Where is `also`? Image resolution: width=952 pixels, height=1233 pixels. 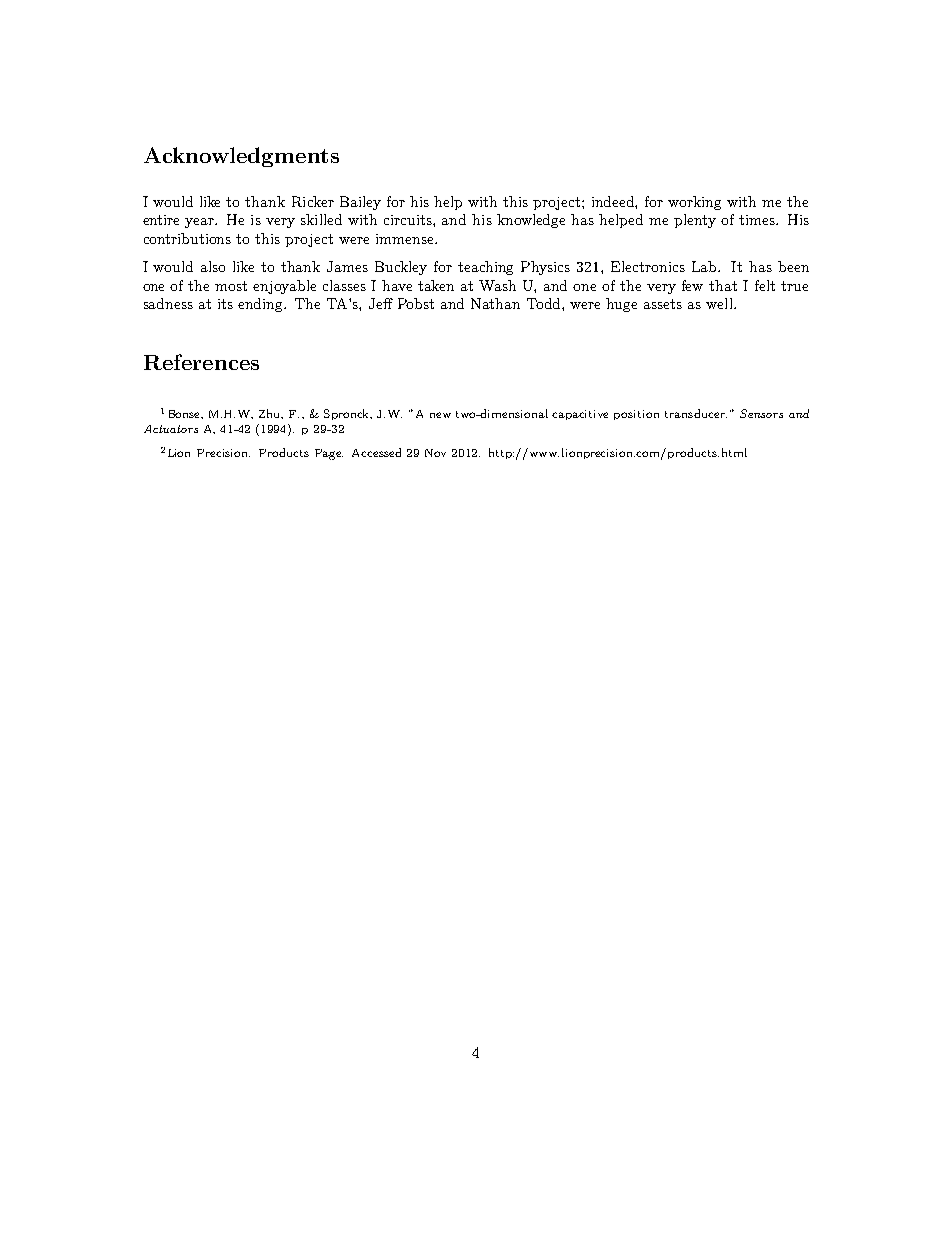 also is located at coordinates (213, 266).
